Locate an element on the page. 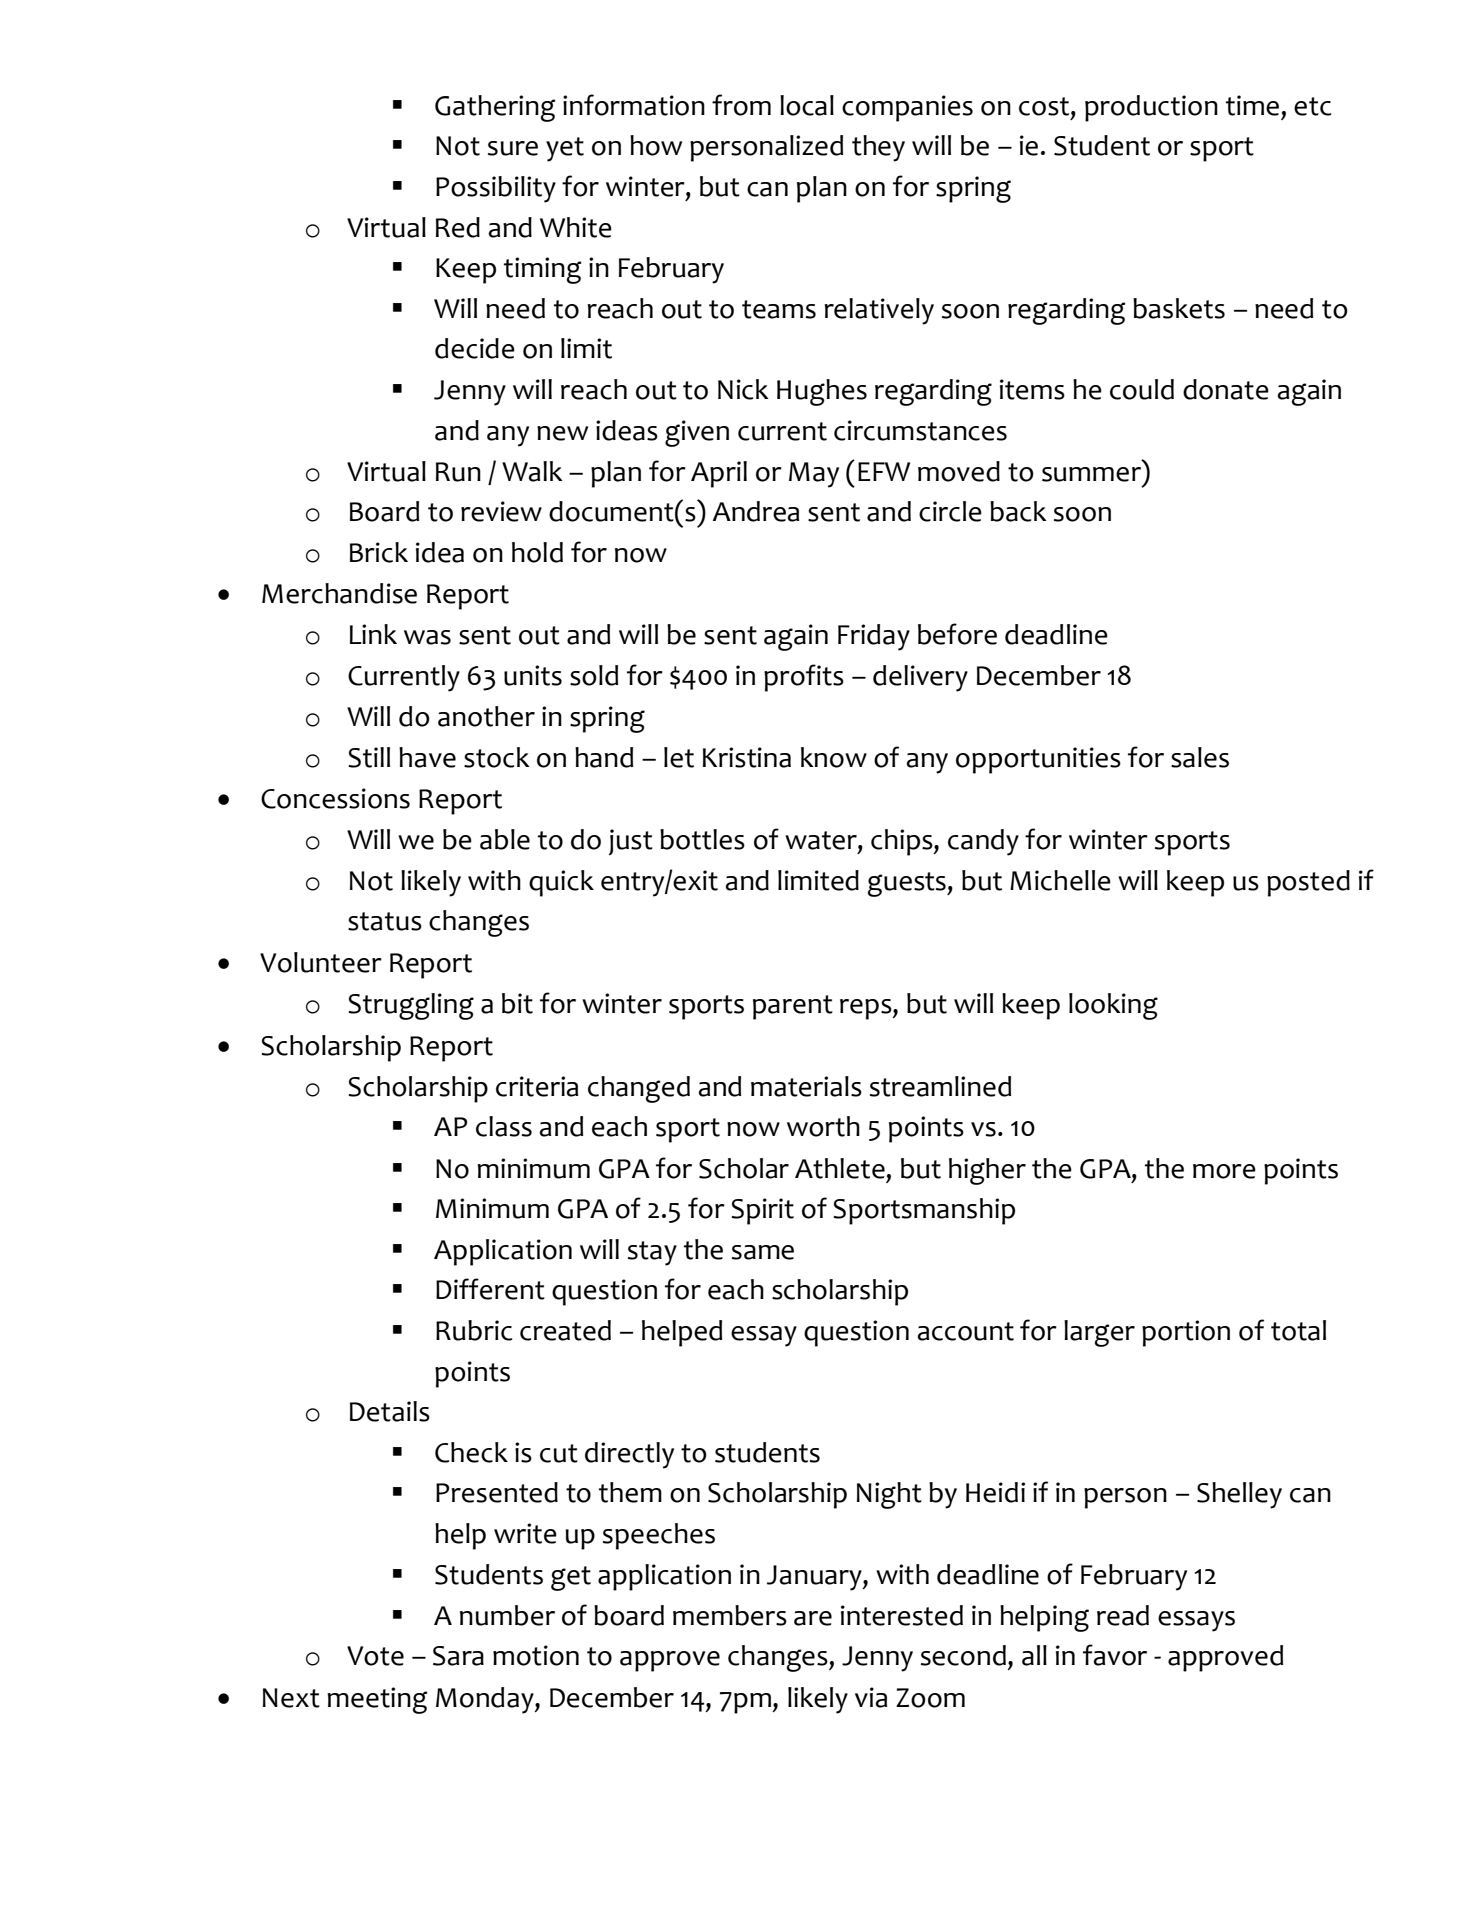  favor is located at coordinates (1115, 1655).
